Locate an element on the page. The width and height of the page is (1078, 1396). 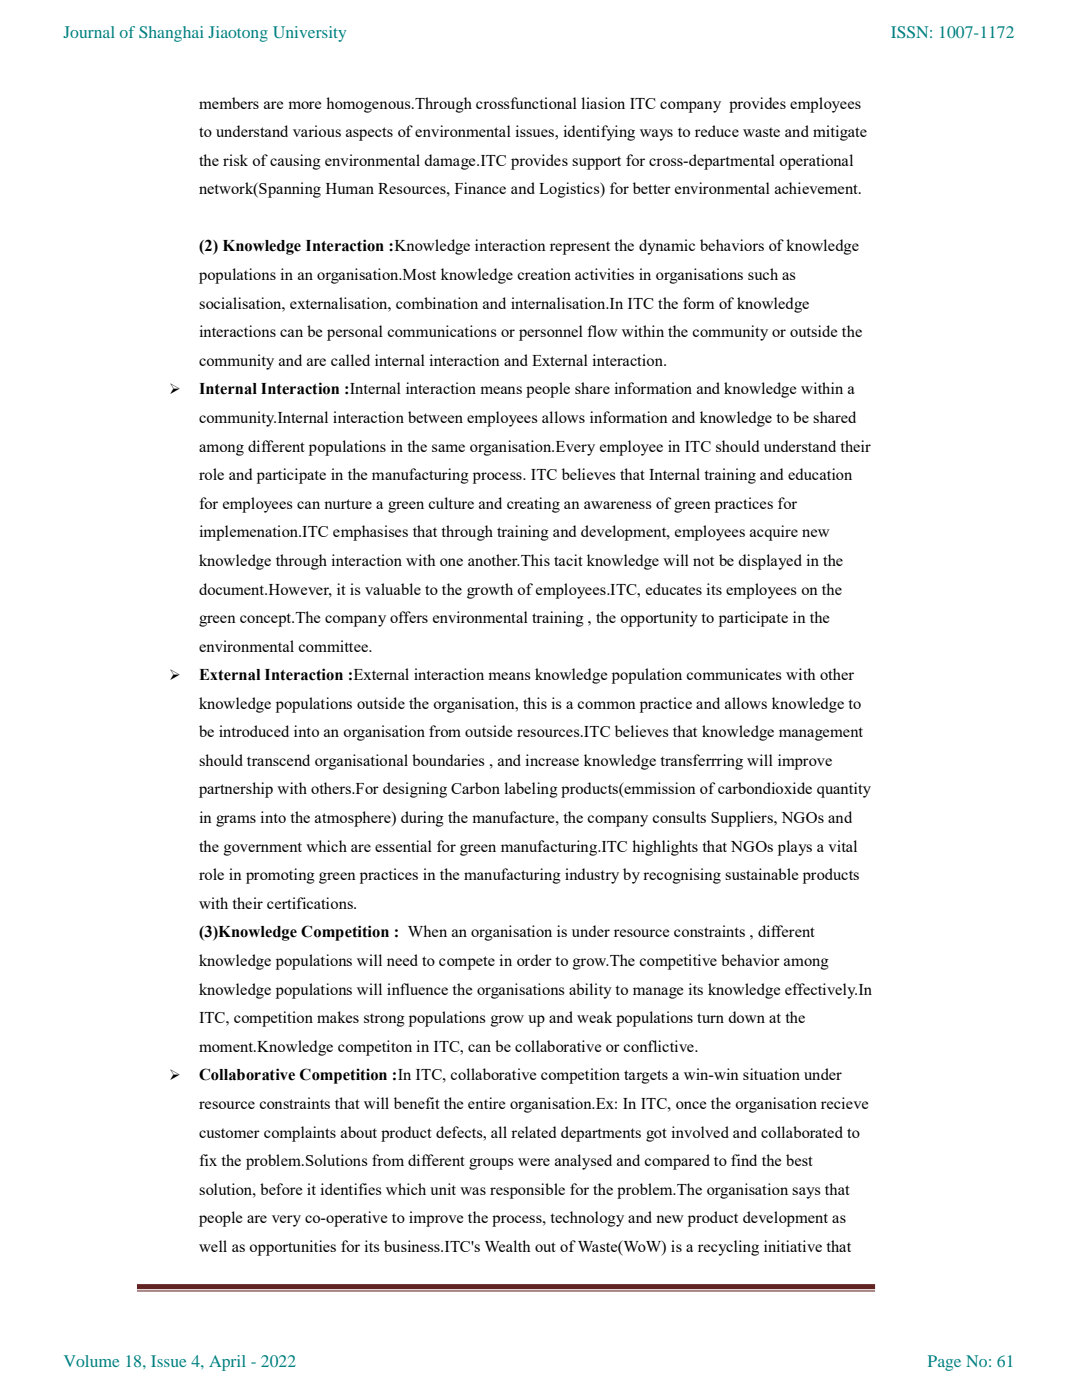
mitigate is located at coordinates (840, 133).
